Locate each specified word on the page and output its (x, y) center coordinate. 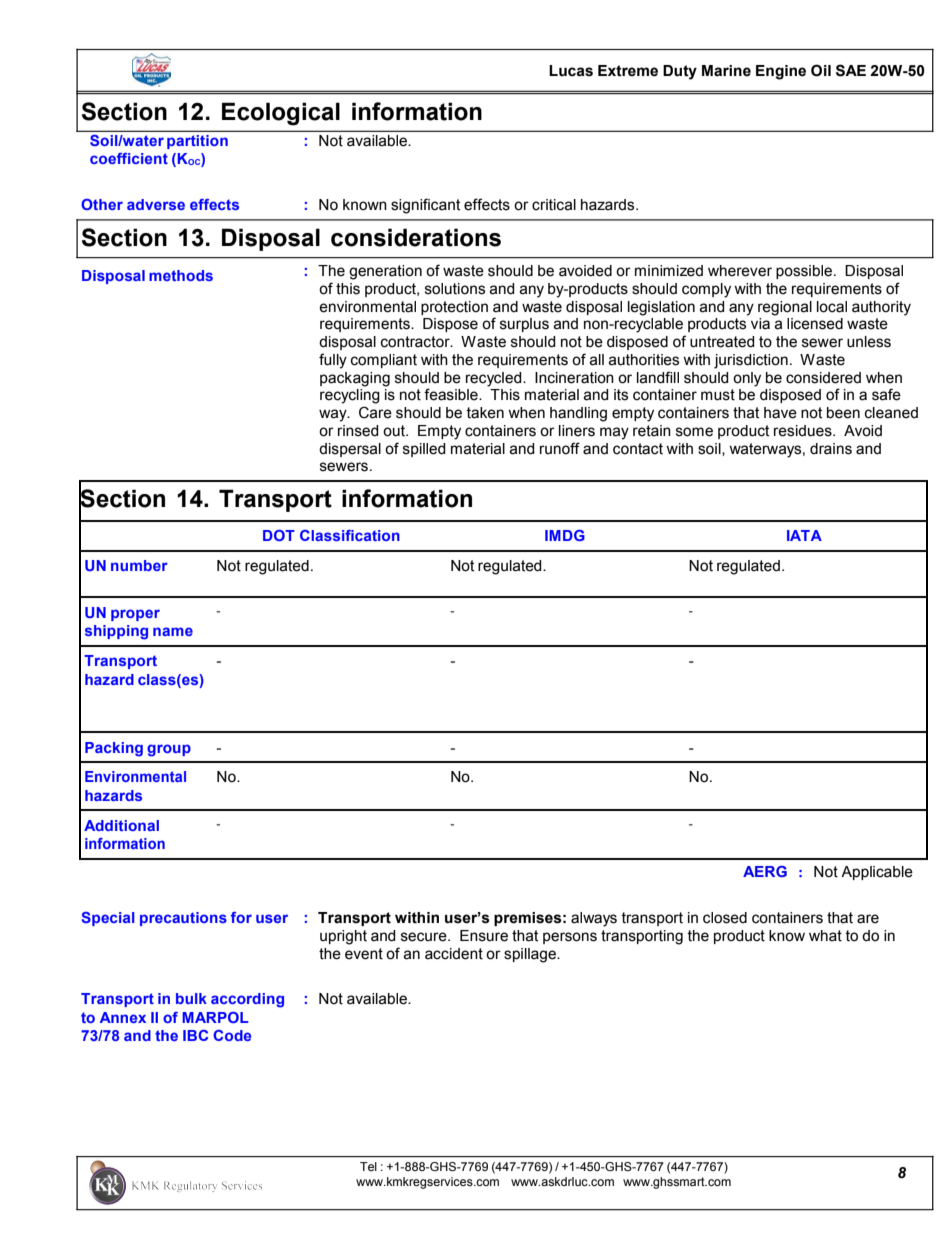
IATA (804, 535)
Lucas (571, 71)
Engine (781, 72)
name (173, 631)
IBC (195, 1035)
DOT (279, 535)
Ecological (281, 114)
